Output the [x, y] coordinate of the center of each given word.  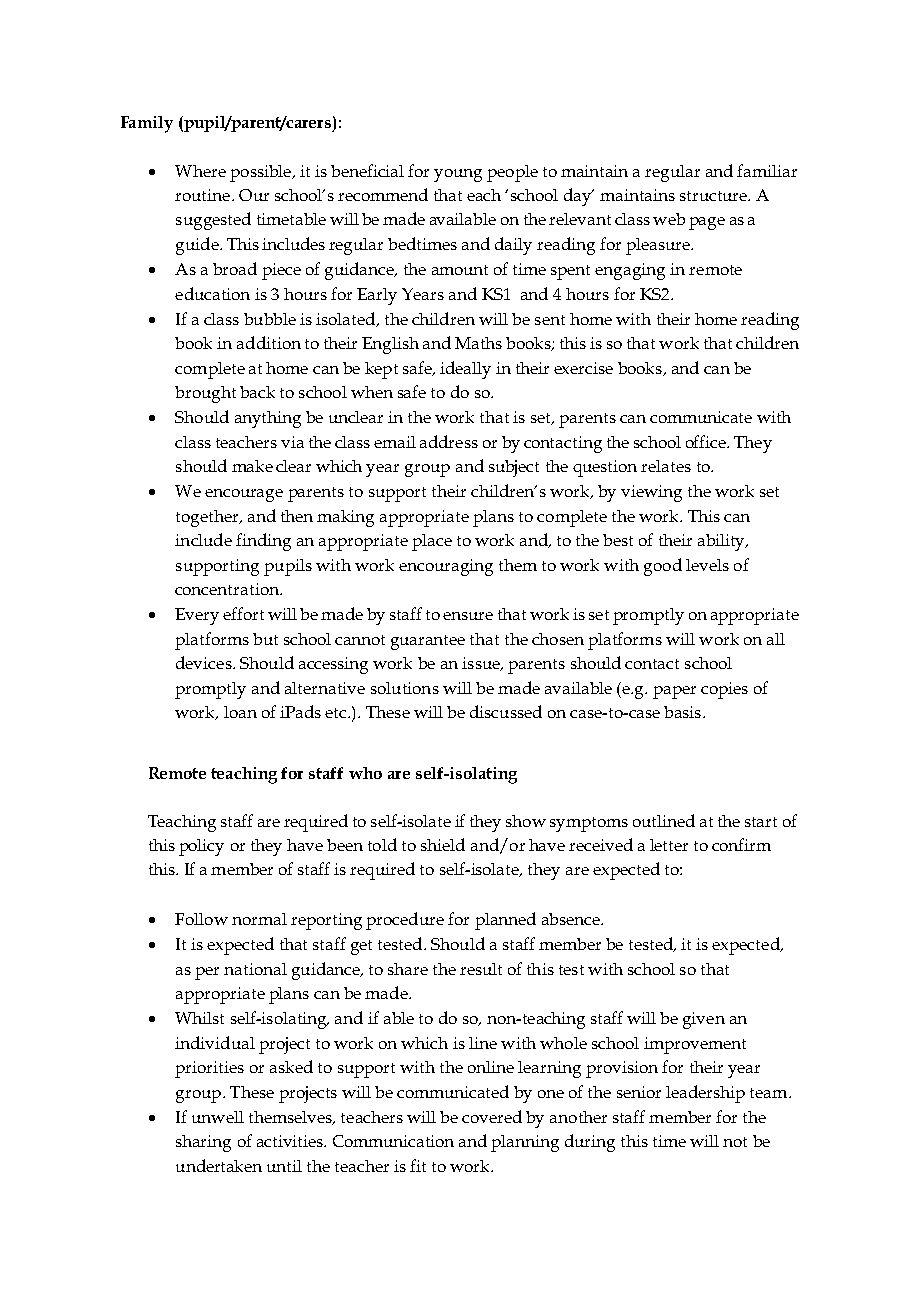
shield [443, 844]
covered [492, 1116]
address [449, 441]
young [458, 175]
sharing [203, 1143]
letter [669, 845]
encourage [244, 495]
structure [714, 196]
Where [200, 171]
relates [666, 466]
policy [201, 847]
